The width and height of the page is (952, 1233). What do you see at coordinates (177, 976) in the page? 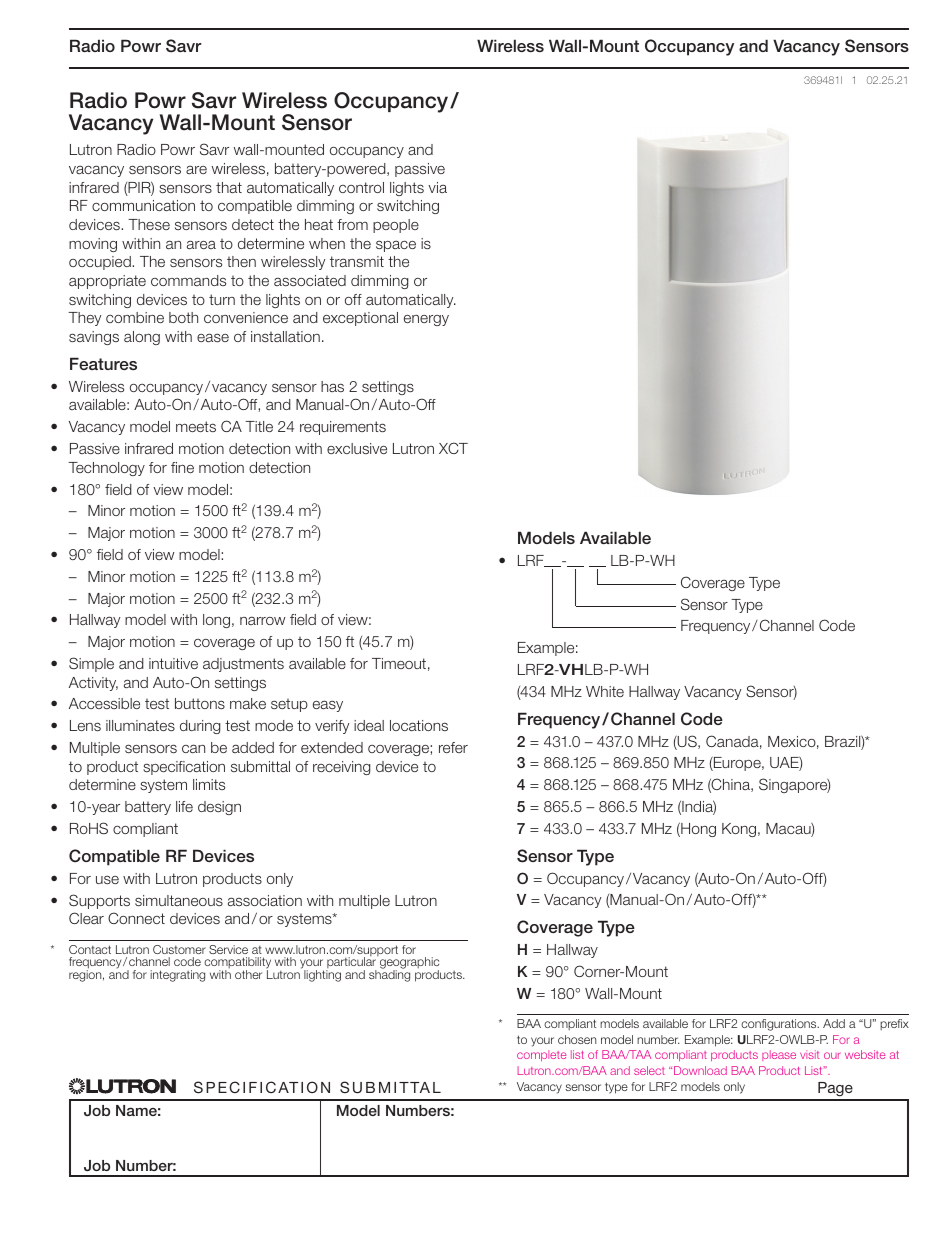
I see `integrating` at bounding box center [177, 976].
